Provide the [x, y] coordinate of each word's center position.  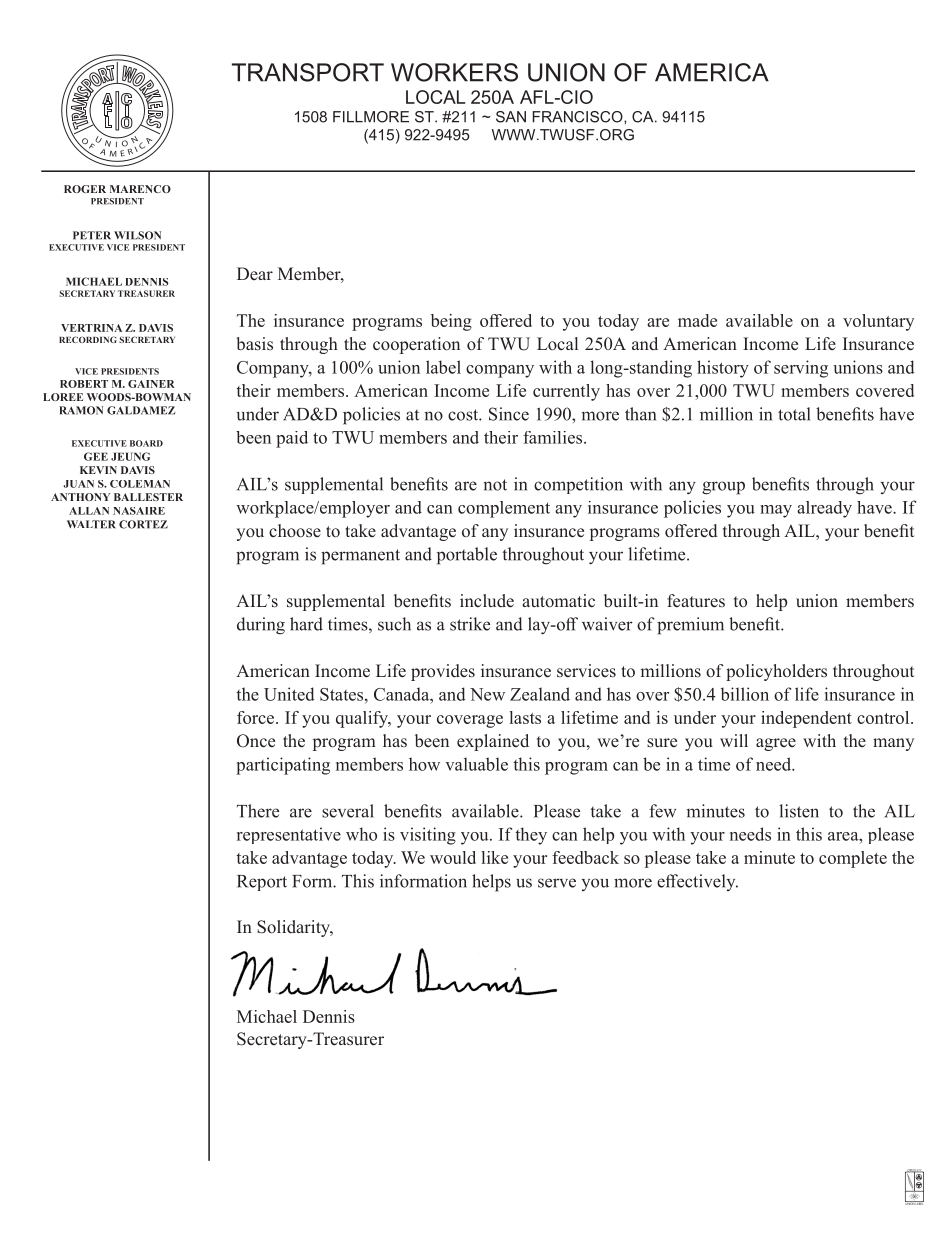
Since [509, 414]
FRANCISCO [578, 117]
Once [256, 741]
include [487, 601]
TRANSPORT [308, 72]
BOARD [146, 443]
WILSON [137, 235]
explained [493, 742]
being [451, 322]
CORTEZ [143, 524]
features [696, 601]
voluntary [878, 322]
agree [776, 744]
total [794, 414]
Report [262, 883]
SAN [511, 117]
